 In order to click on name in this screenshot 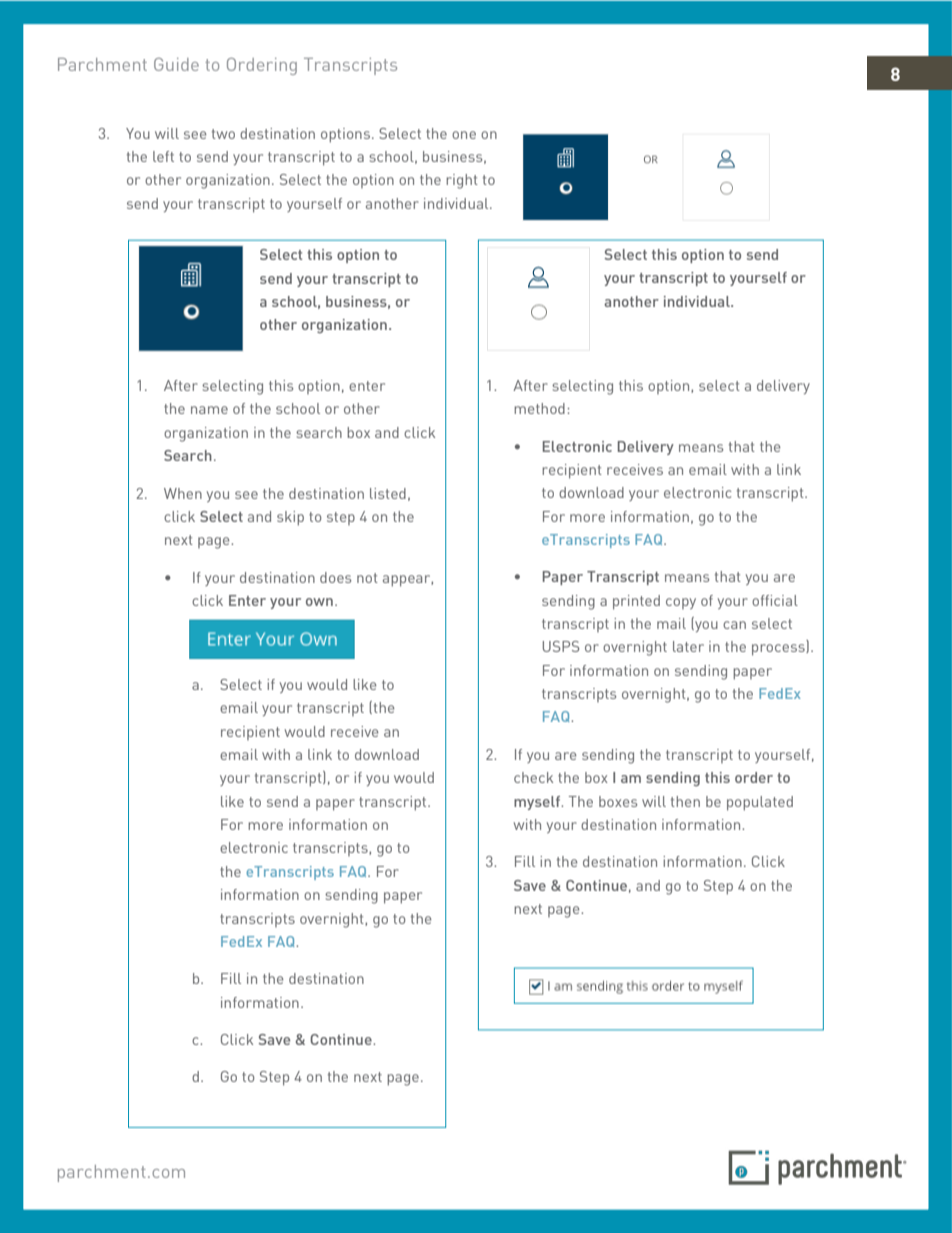, I will do `click(209, 410)`.
